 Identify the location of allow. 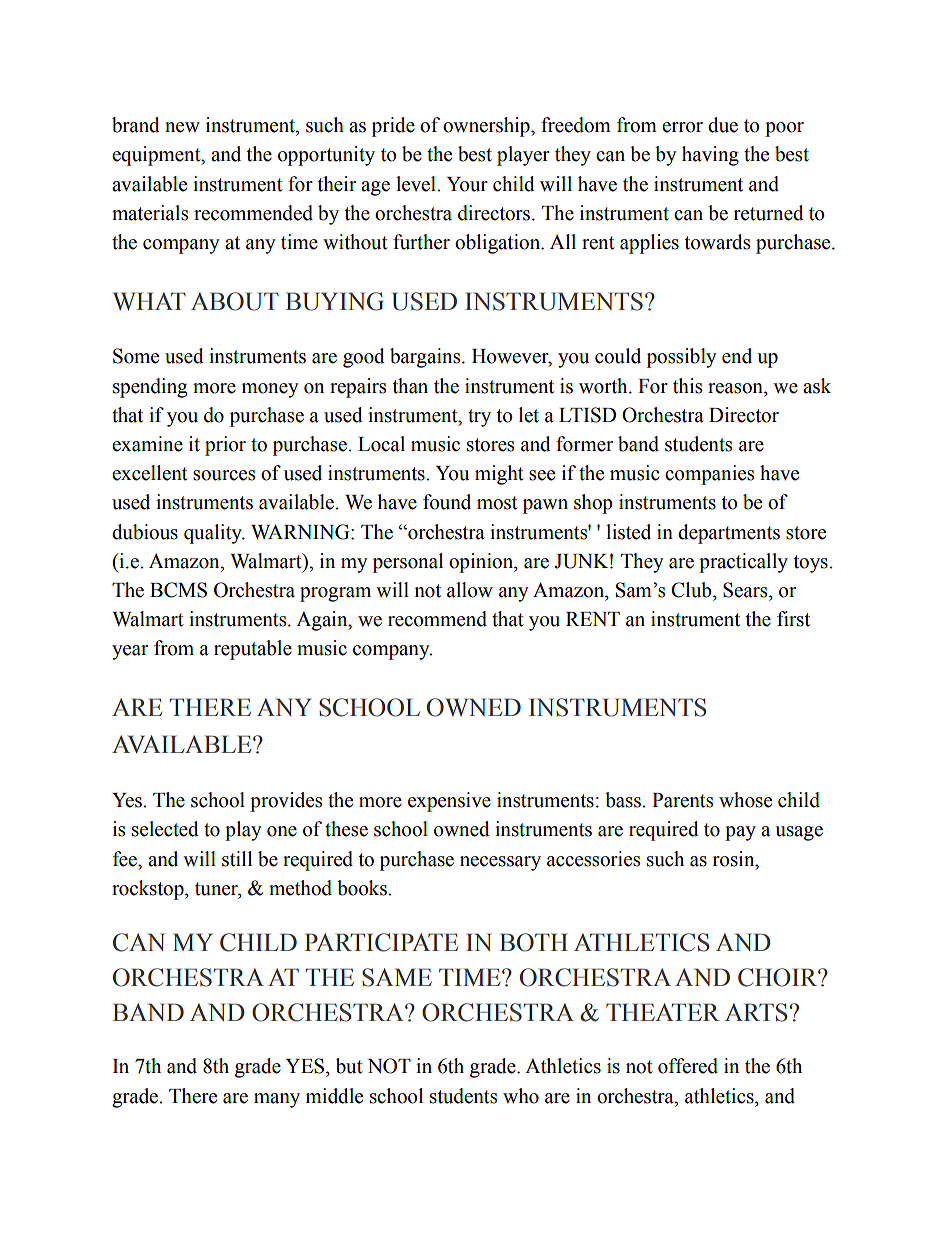
(470, 590).
